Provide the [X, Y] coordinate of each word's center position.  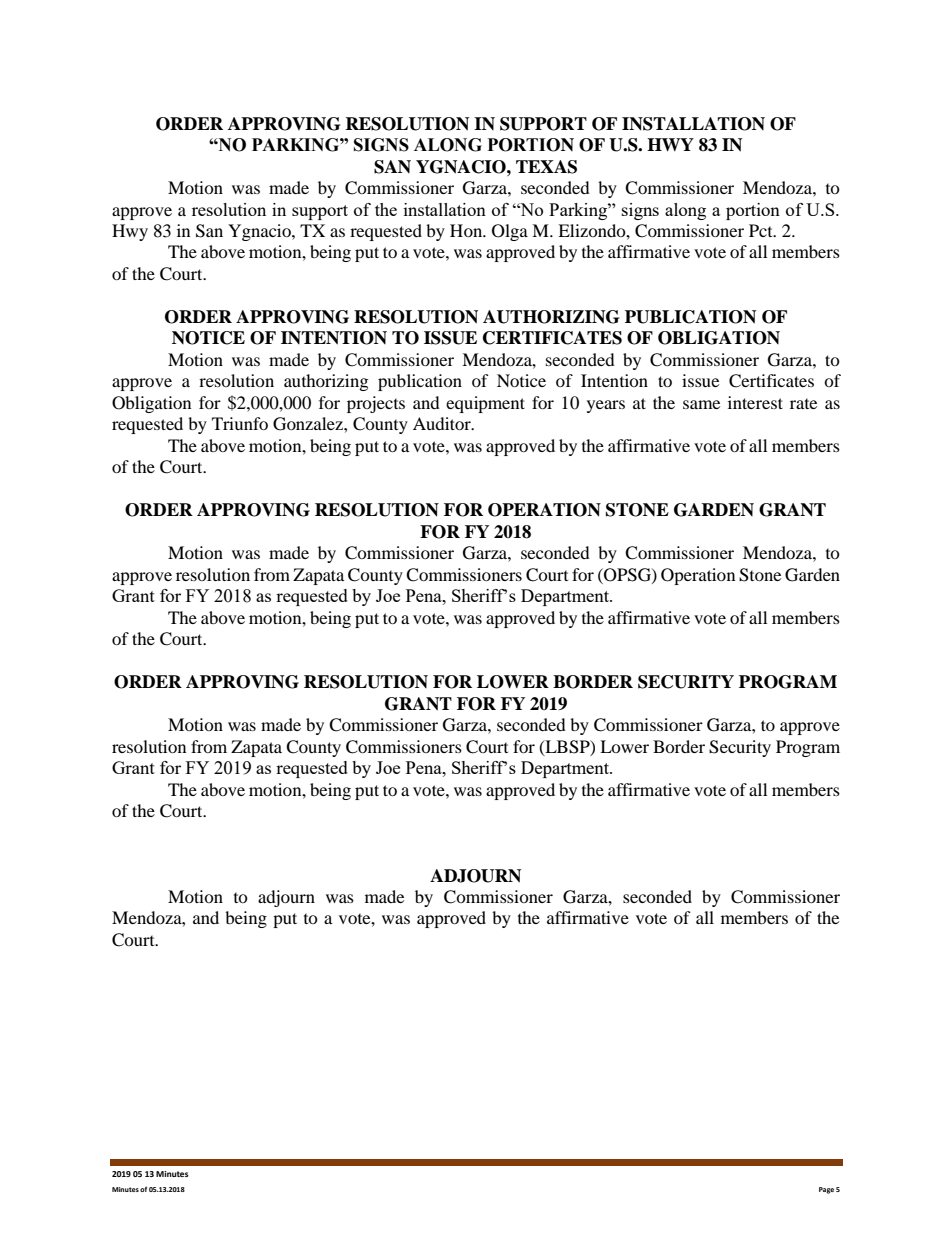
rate [803, 403]
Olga [510, 232]
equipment [485, 404]
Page [826, 1190]
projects [376, 404]
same [701, 404]
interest [755, 402]
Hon [467, 230]
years [606, 406]
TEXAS [546, 167]
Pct [762, 230]
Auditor [443, 423]
